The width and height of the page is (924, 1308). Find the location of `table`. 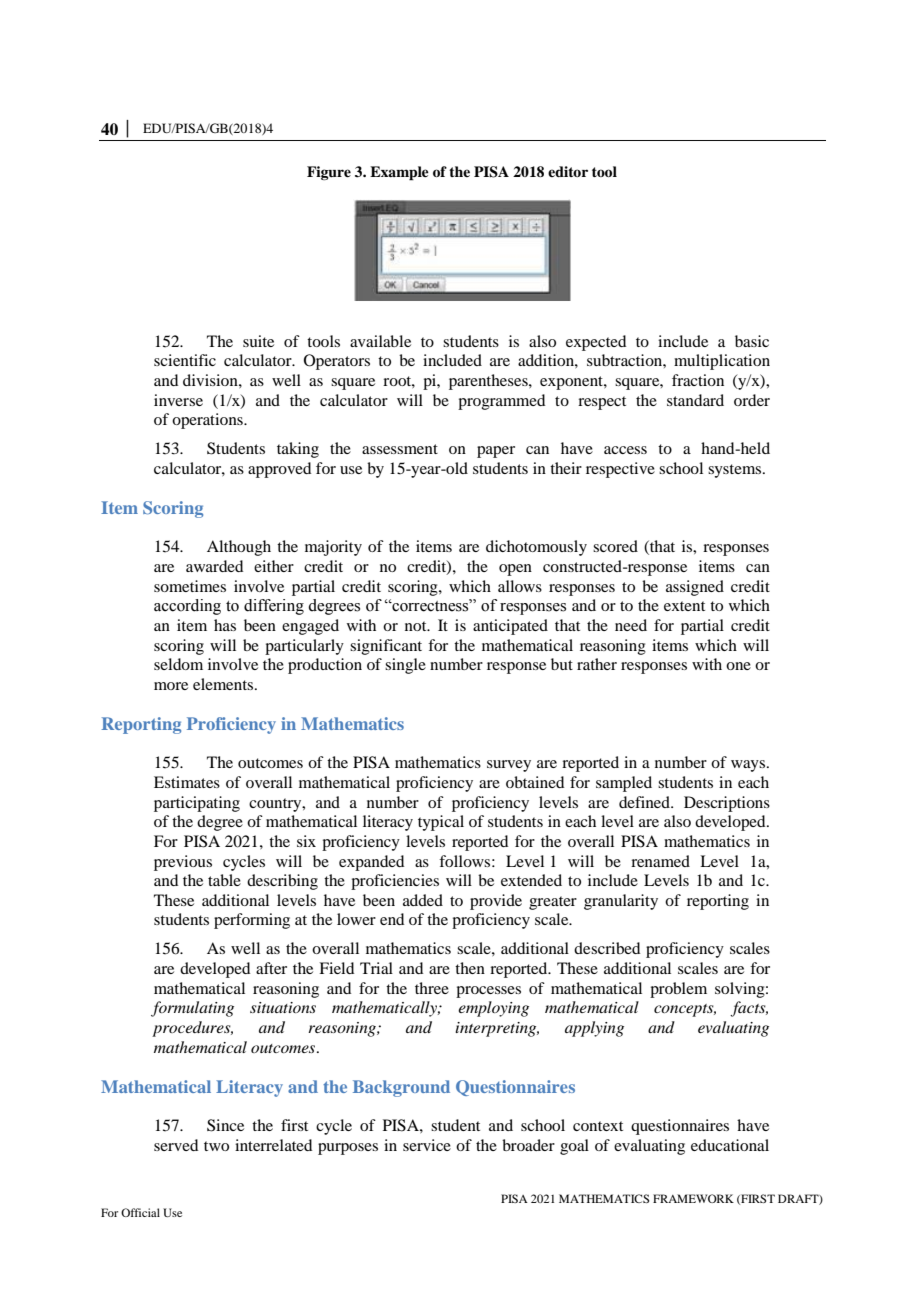

table is located at coordinates (224, 880).
